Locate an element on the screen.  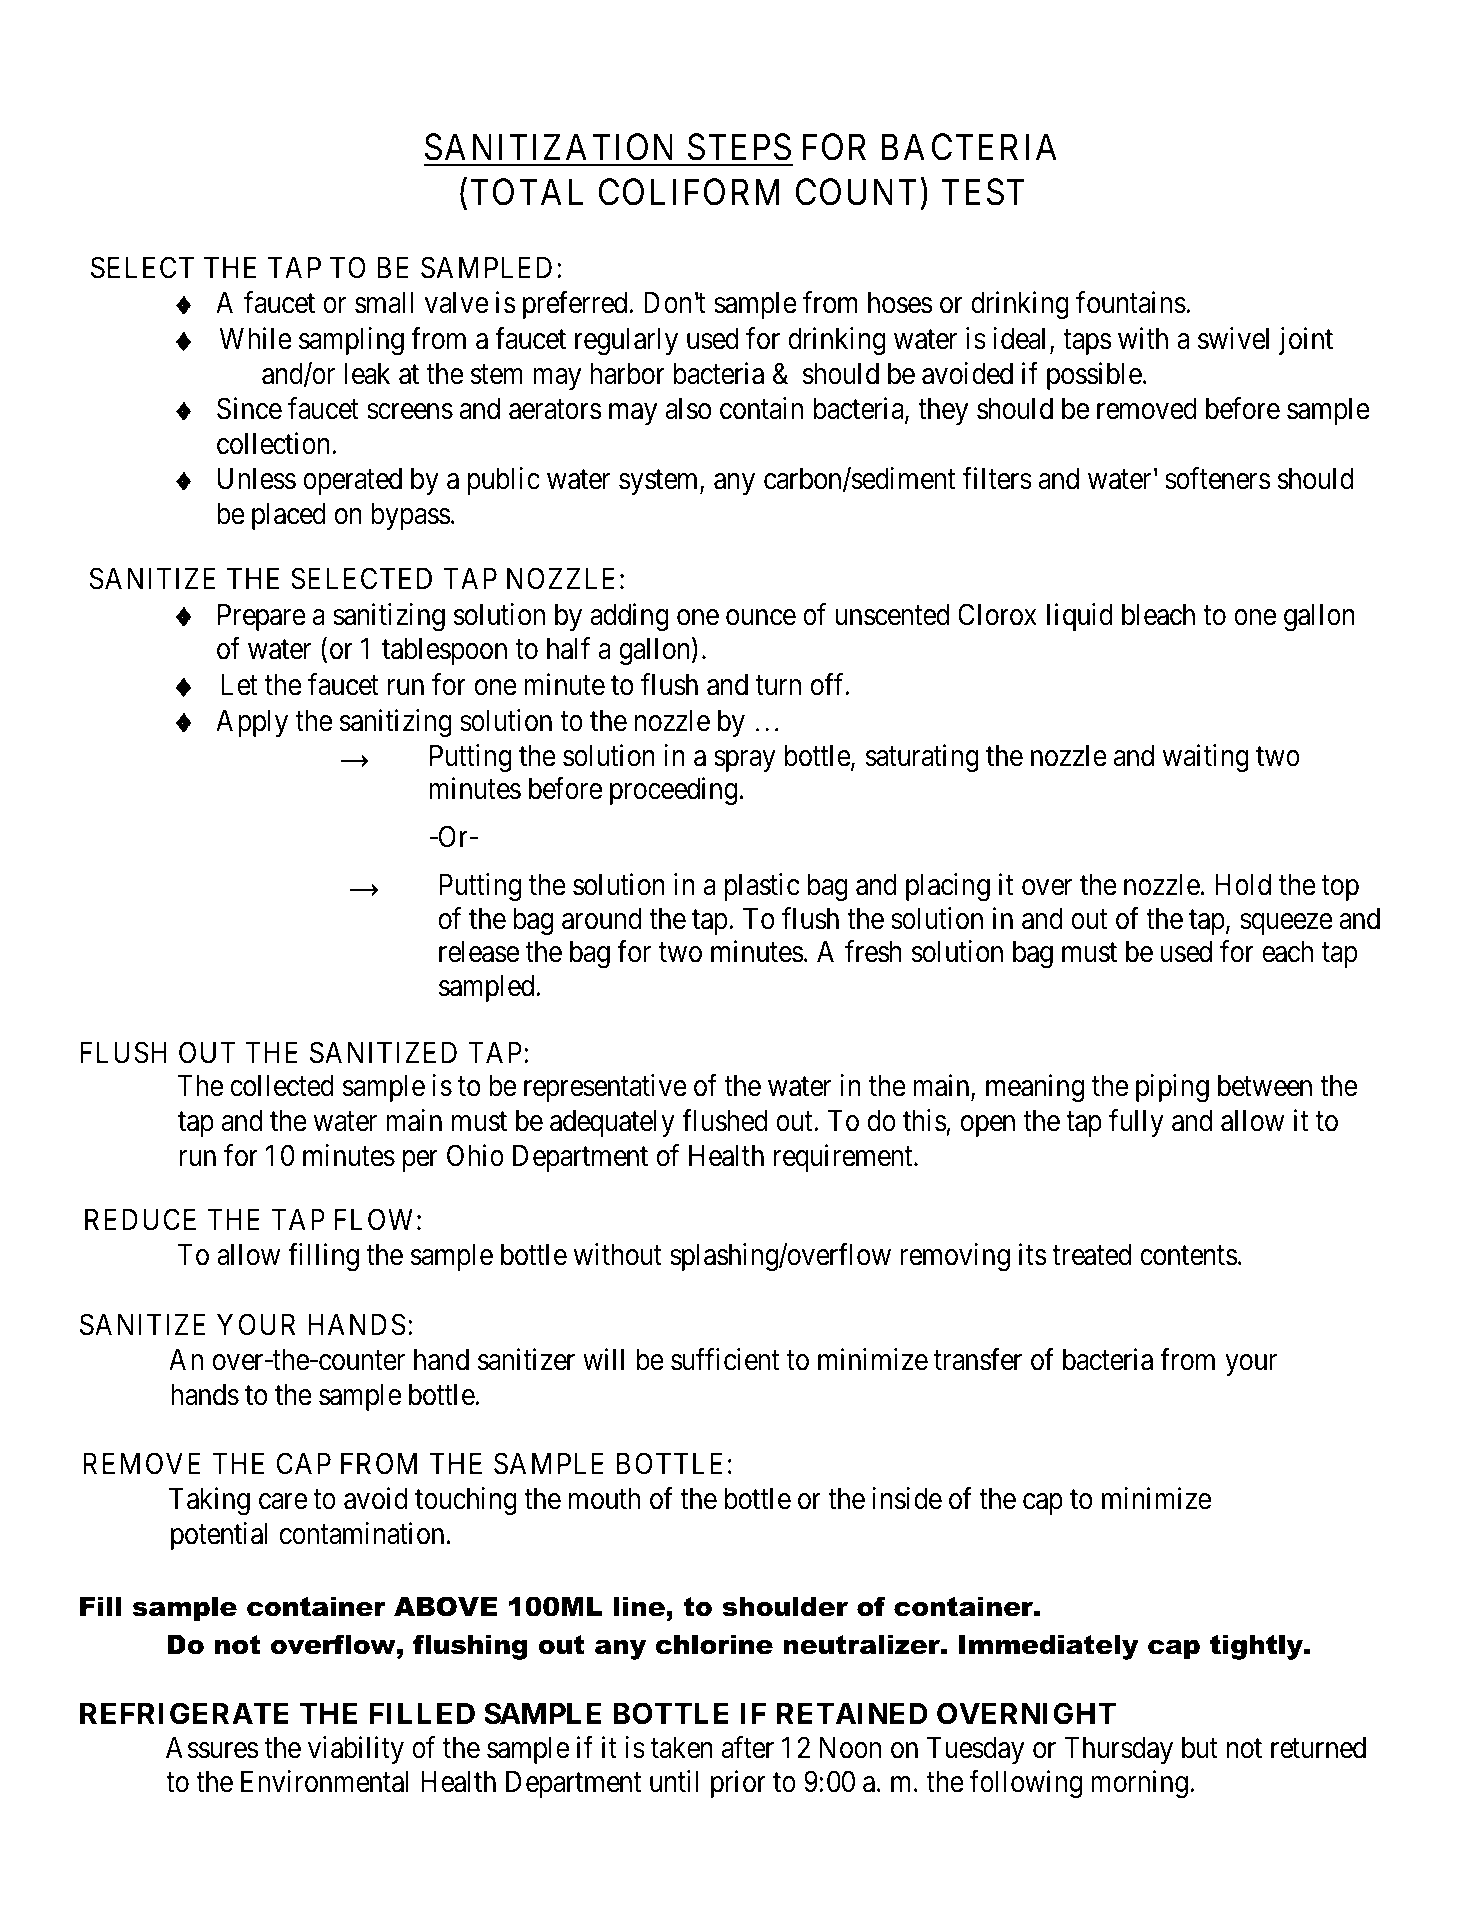
small is located at coordinates (384, 303).
